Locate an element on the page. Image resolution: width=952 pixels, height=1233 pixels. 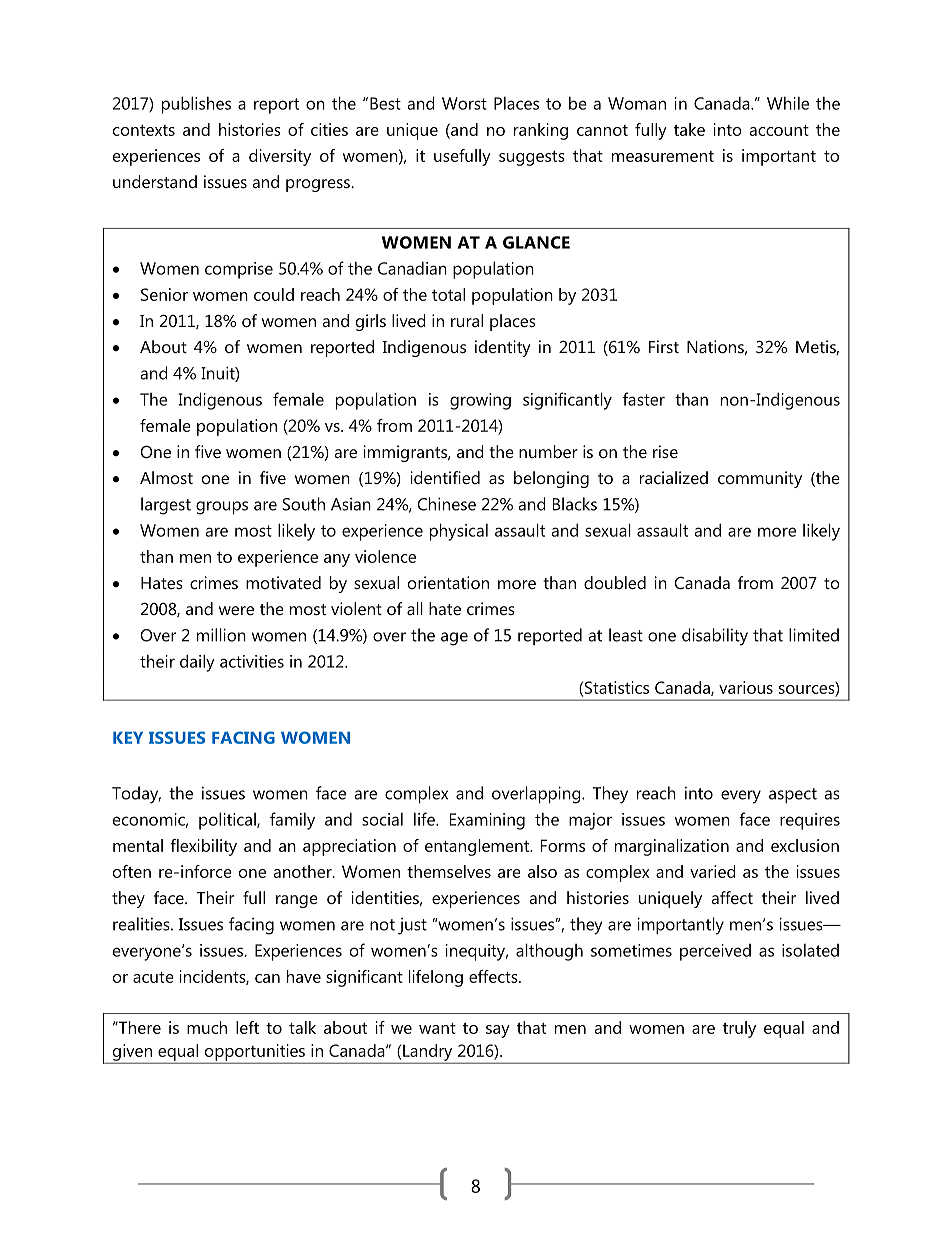
orientation is located at coordinates (448, 582).
